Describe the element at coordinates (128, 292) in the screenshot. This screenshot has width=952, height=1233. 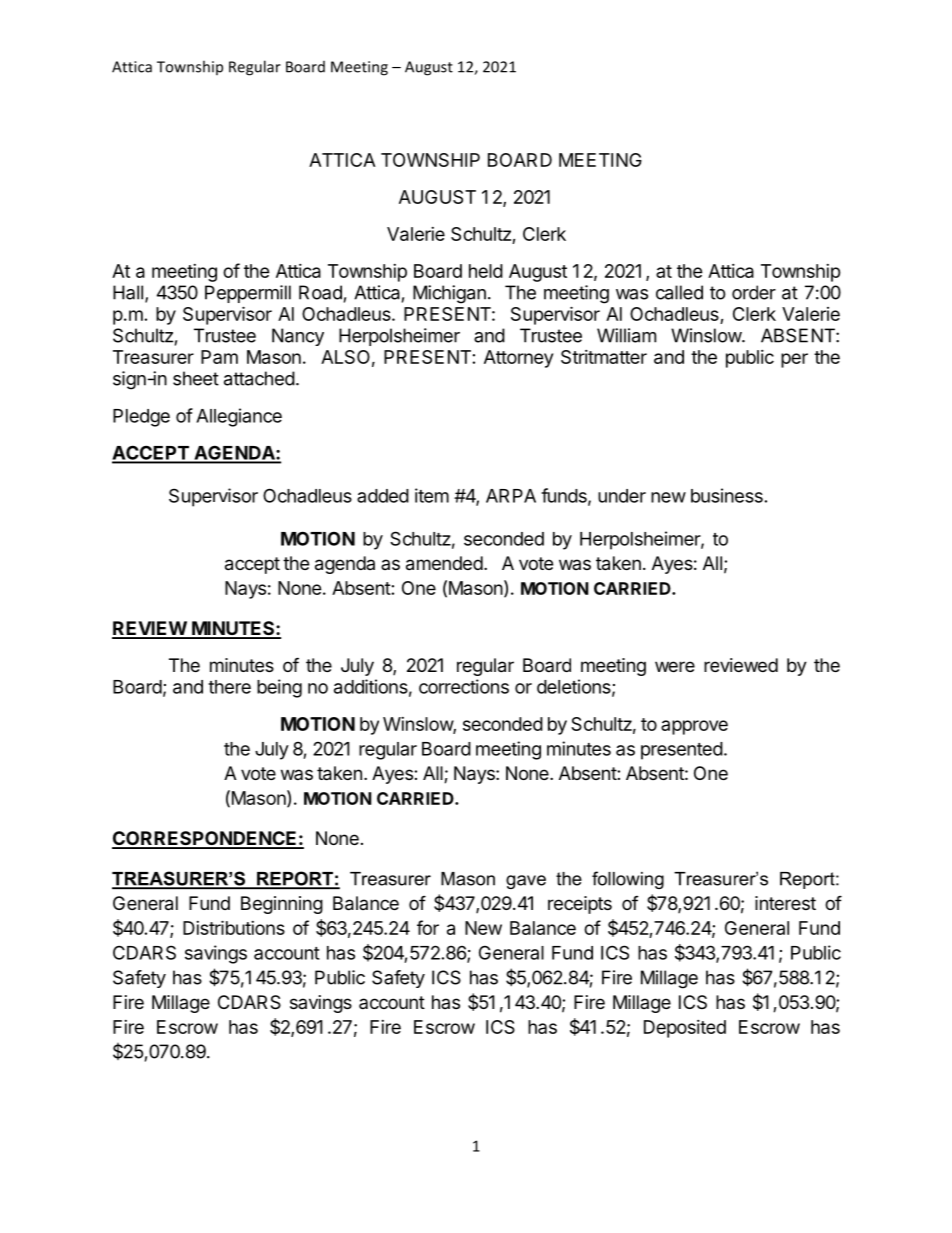
I see `Hall` at that location.
